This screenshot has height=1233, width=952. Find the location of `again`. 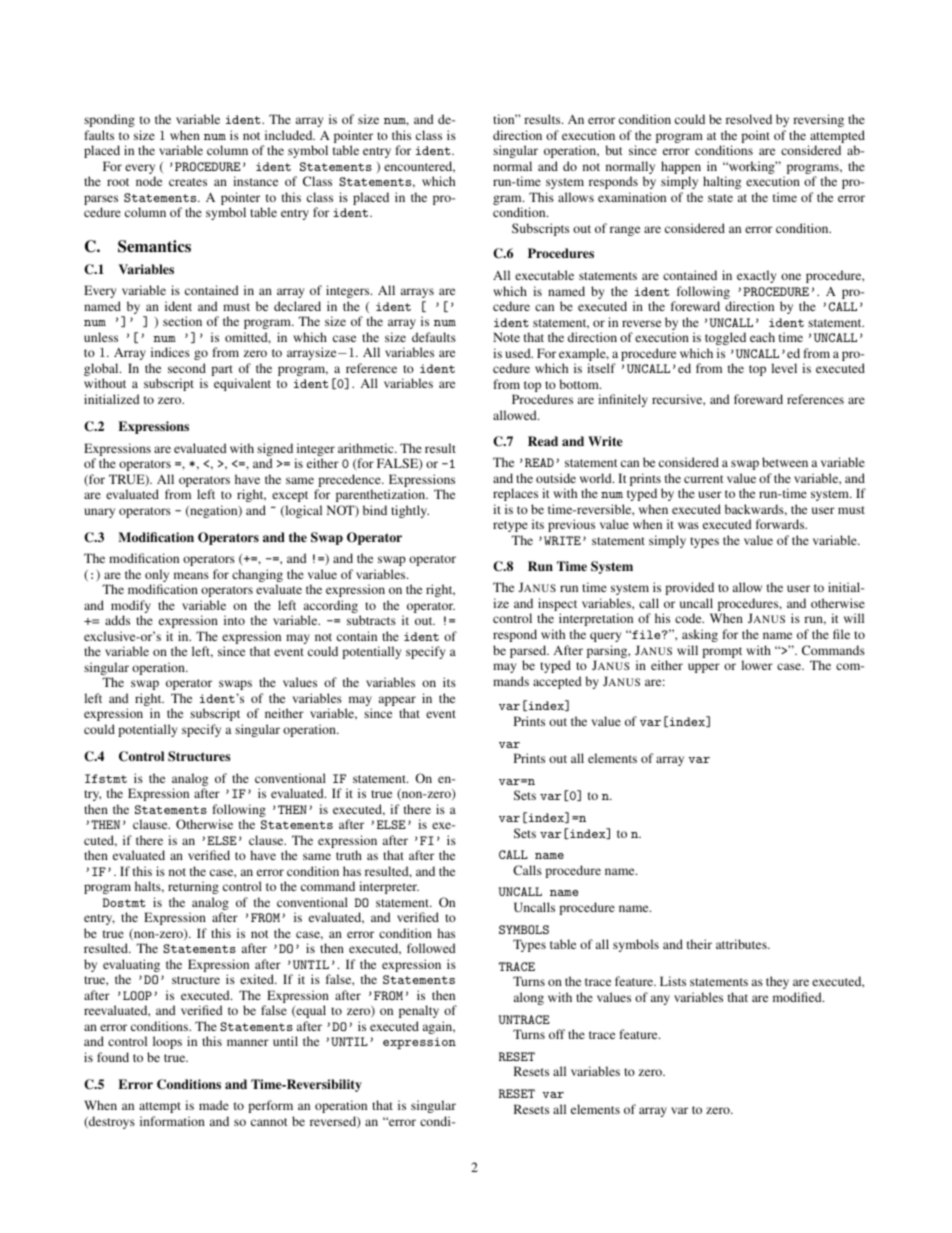

again is located at coordinates (439, 1027).
